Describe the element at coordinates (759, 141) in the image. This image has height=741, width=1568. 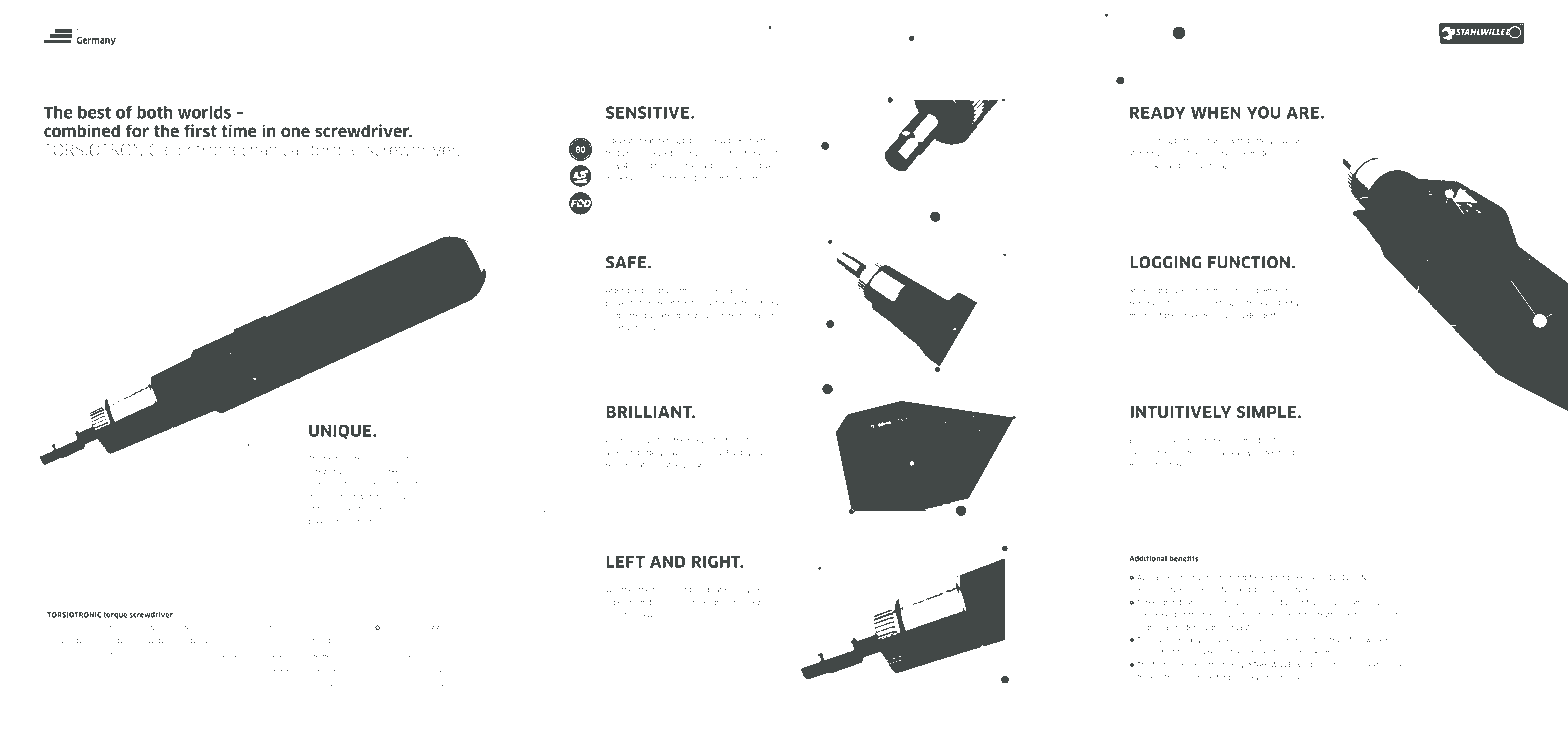
I see `teeth` at that location.
